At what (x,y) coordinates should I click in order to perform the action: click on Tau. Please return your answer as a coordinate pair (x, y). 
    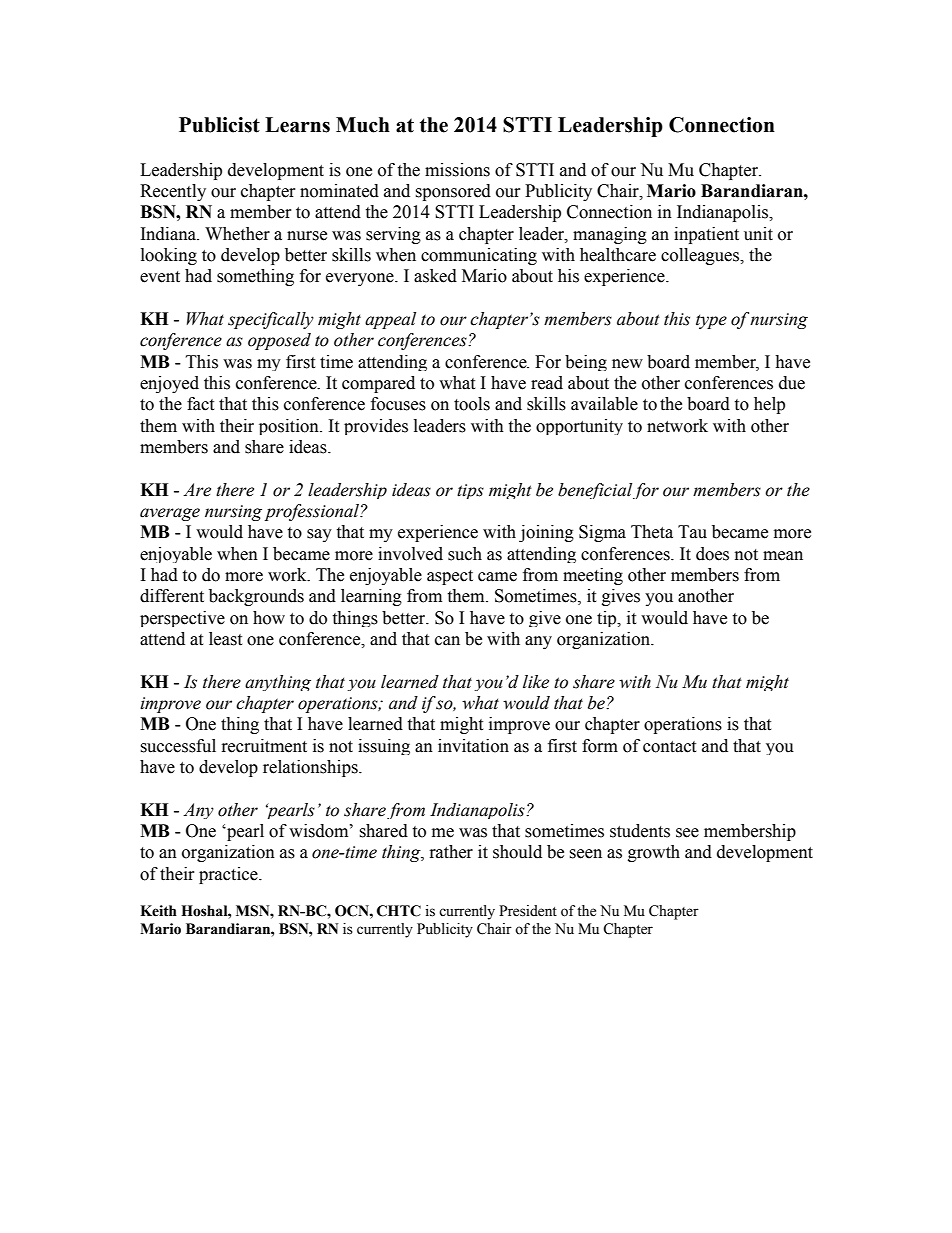
    Looking at the image, I should click on (692, 532).
